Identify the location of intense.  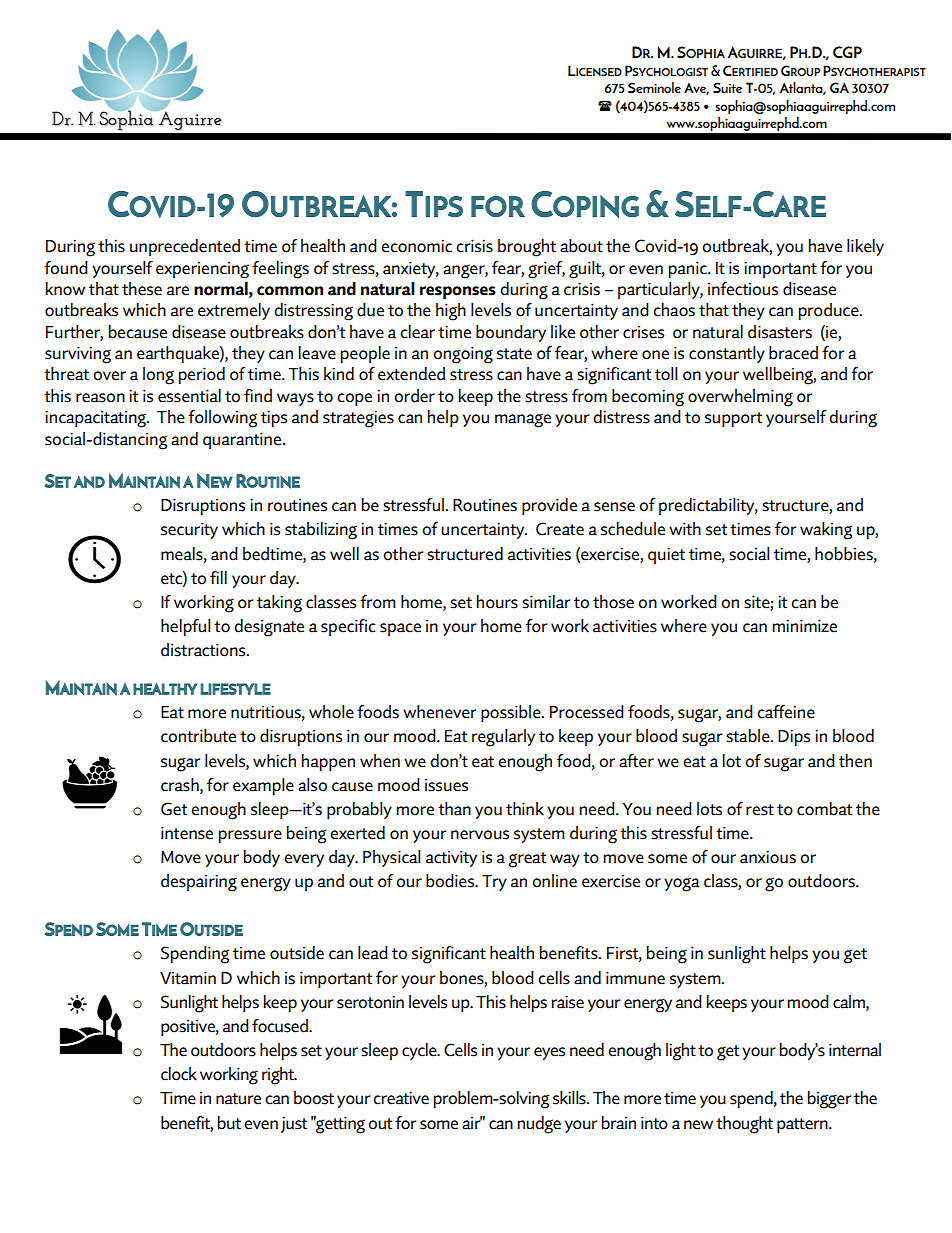
(187, 833).
